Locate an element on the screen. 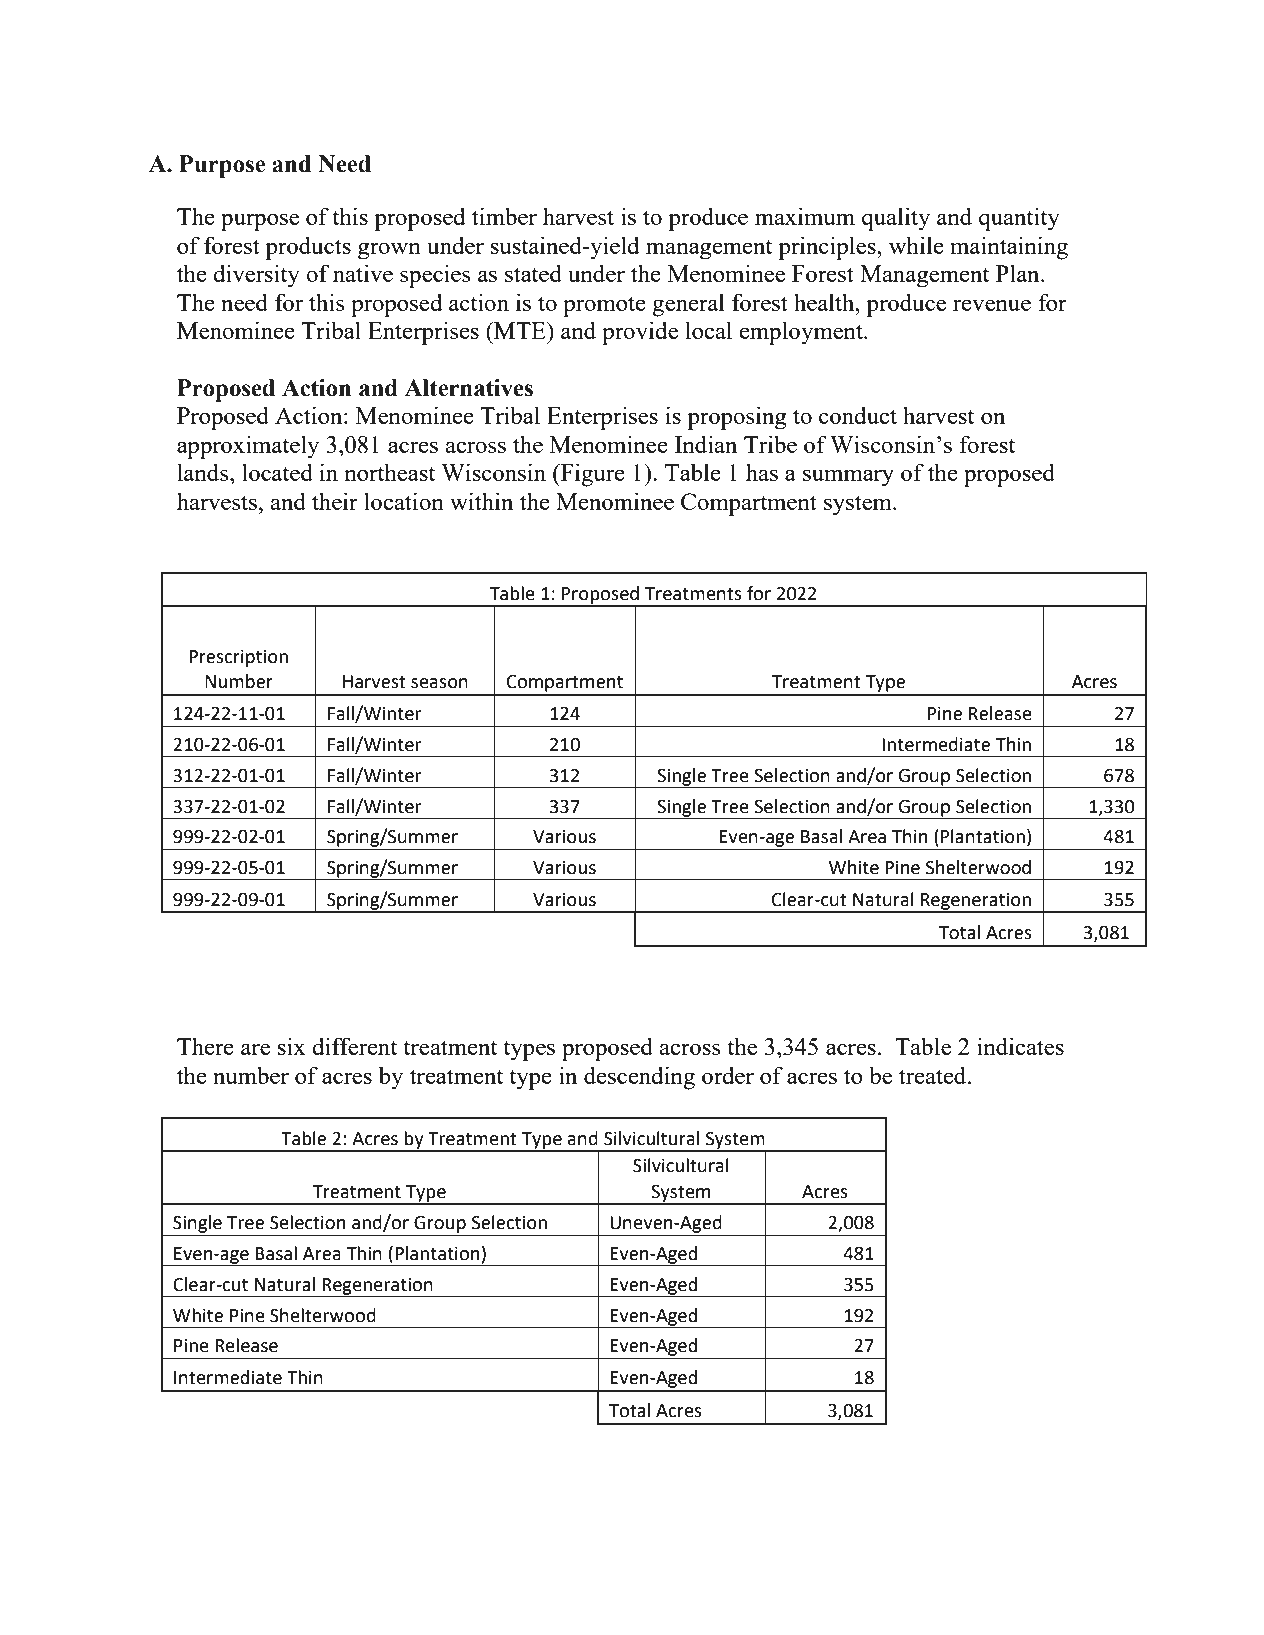  six is located at coordinates (291, 1046).
